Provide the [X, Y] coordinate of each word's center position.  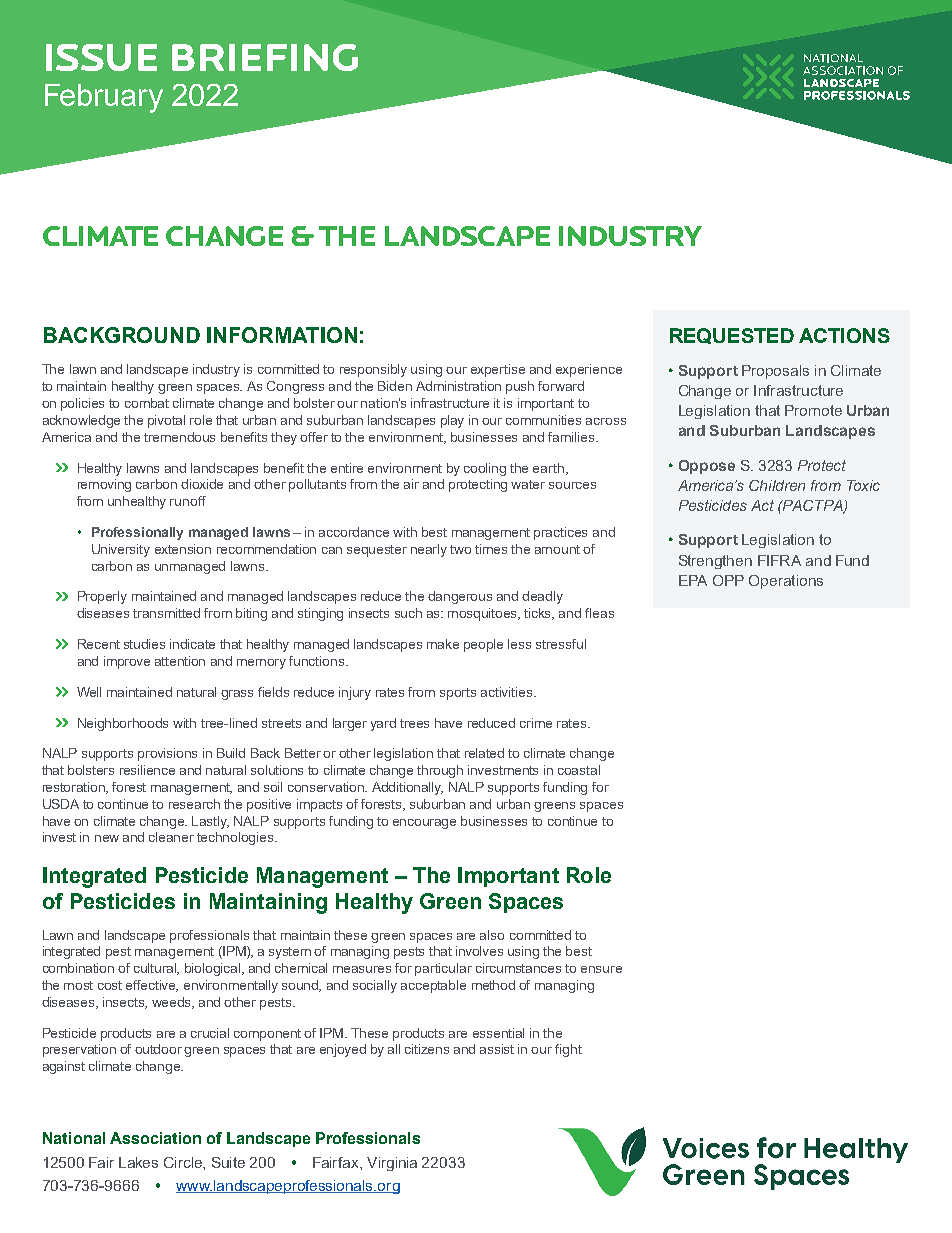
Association [155, 1138]
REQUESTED [732, 336]
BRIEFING [265, 57]
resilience [147, 770]
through [440, 771]
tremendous [179, 437]
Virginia [392, 1164]
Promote [813, 410]
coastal [579, 770]
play [452, 421]
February [104, 98]
